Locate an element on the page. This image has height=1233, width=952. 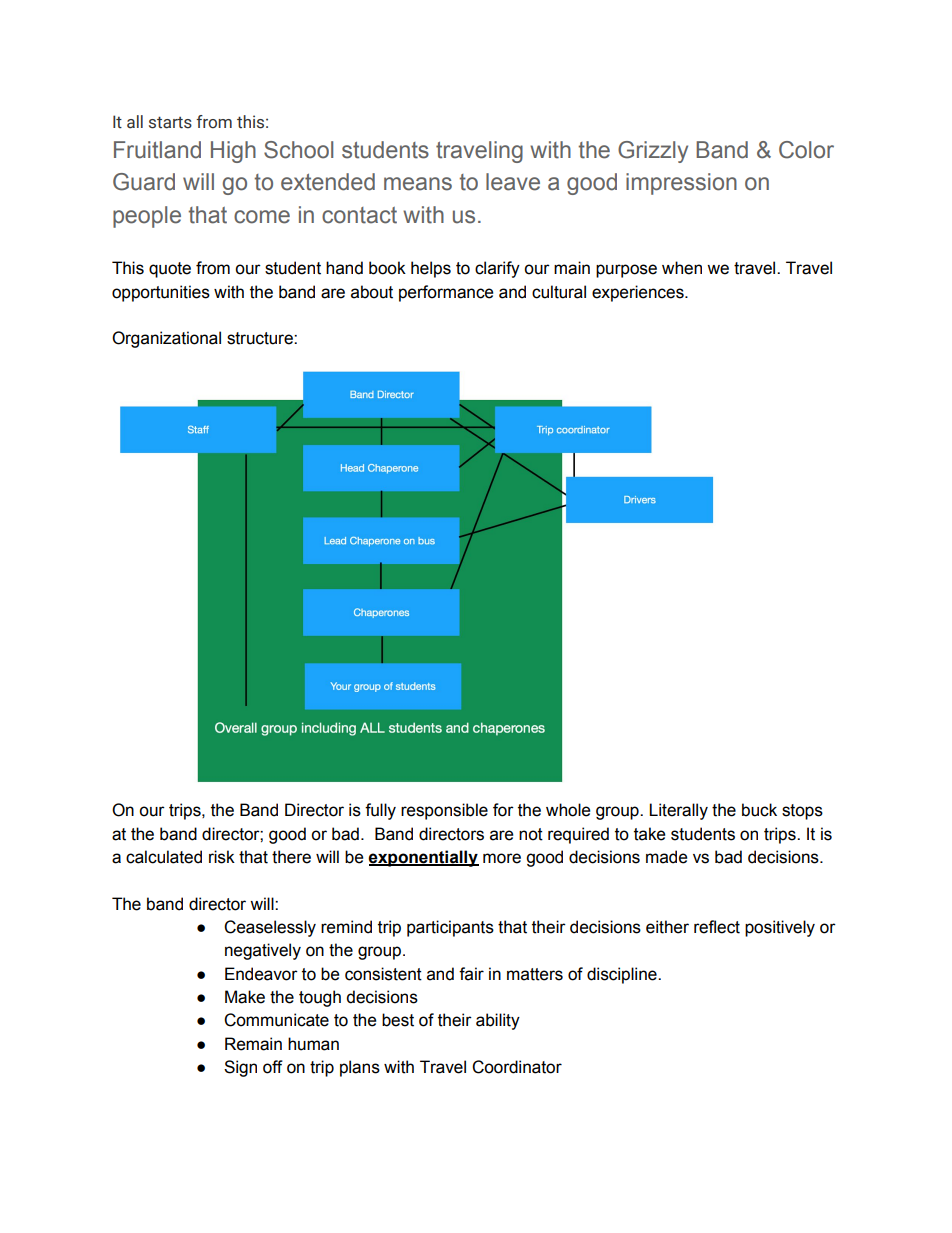
responsible is located at coordinates (444, 811).
